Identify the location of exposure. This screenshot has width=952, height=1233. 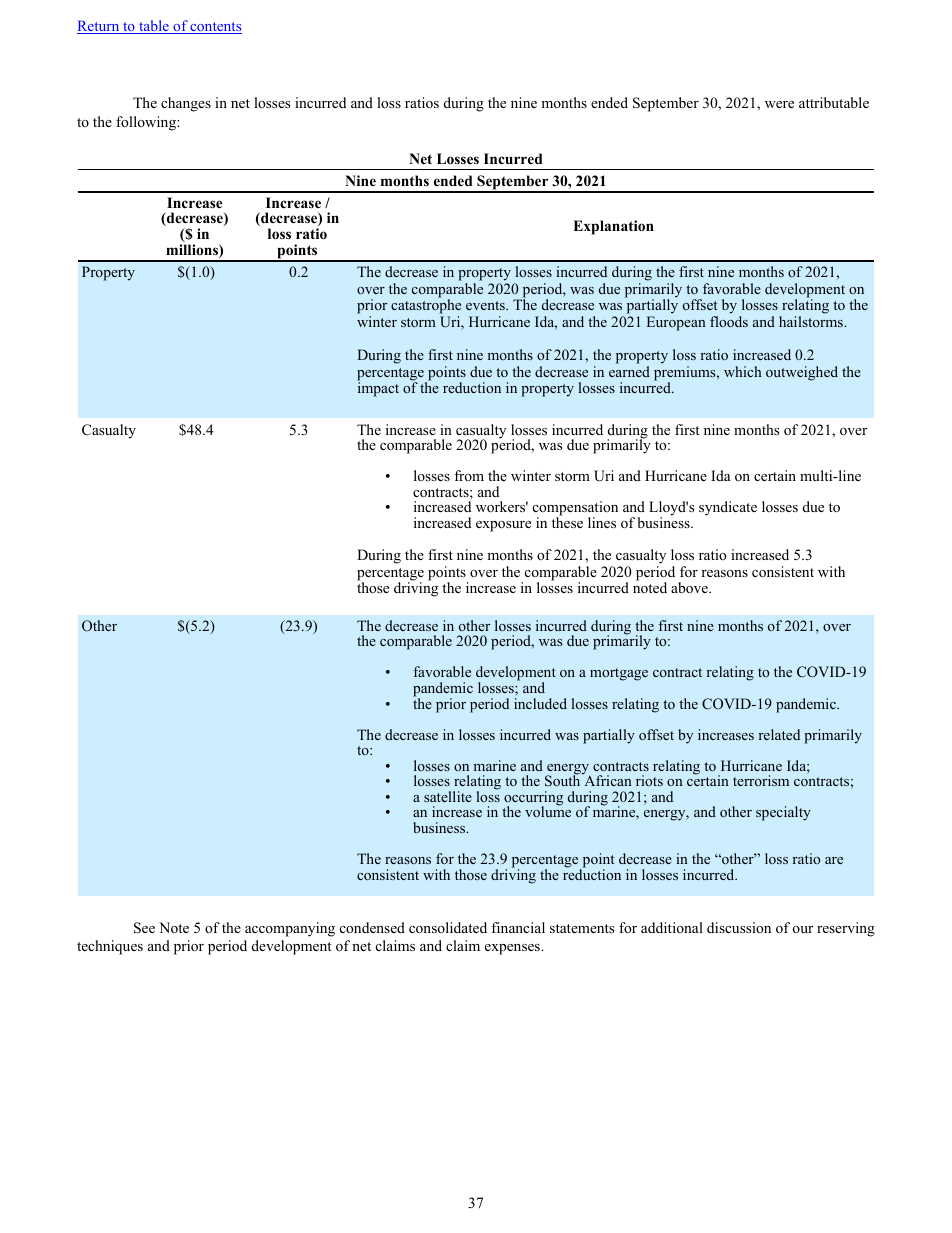
(503, 526).
